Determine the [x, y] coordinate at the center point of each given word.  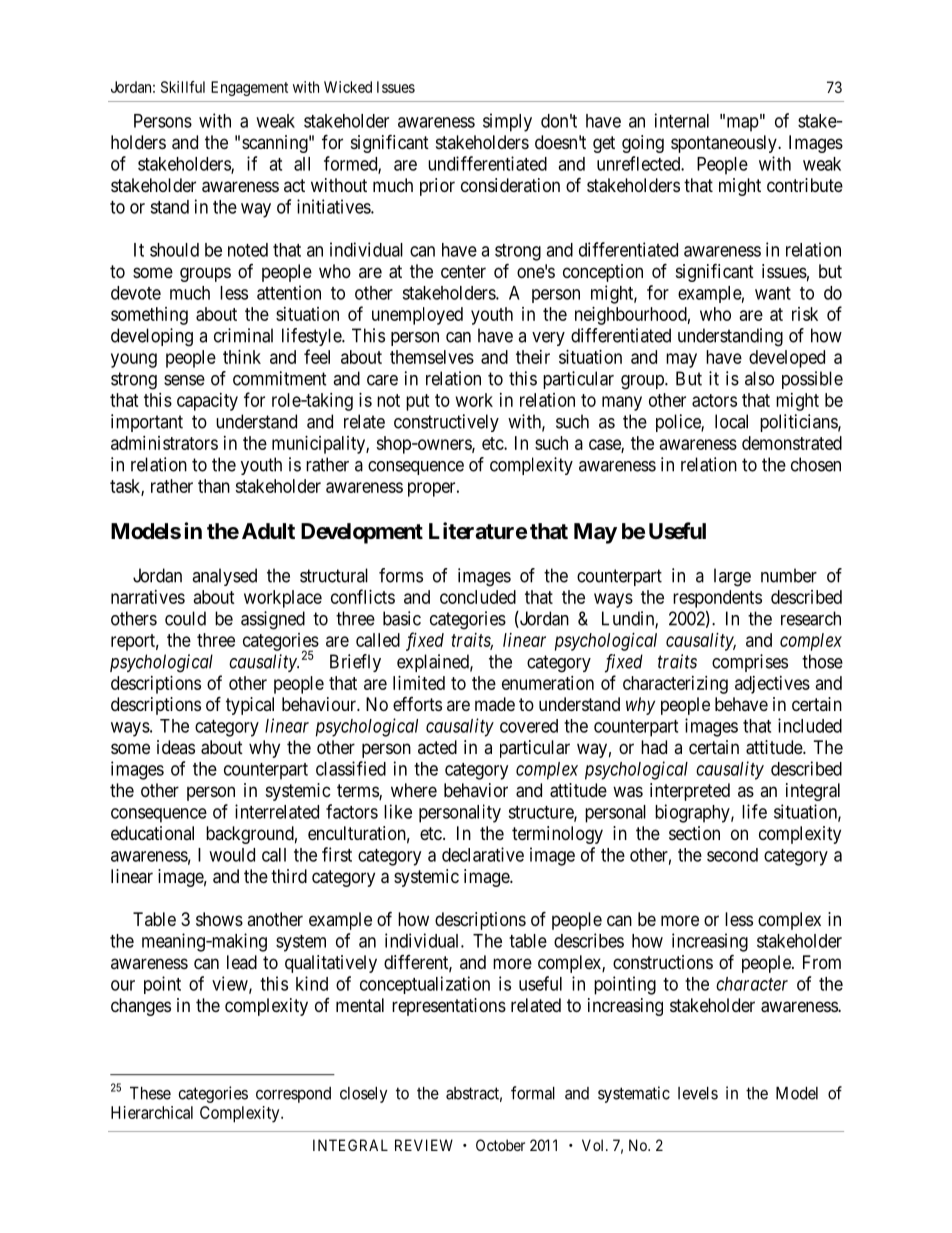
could [185, 618]
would [232, 855]
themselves [432, 357]
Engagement [249, 88]
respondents [717, 599]
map [741, 124]
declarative [483, 854]
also [759, 378]
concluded [478, 597]
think [242, 357]
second [732, 855]
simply [507, 122]
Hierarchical [152, 1112]
